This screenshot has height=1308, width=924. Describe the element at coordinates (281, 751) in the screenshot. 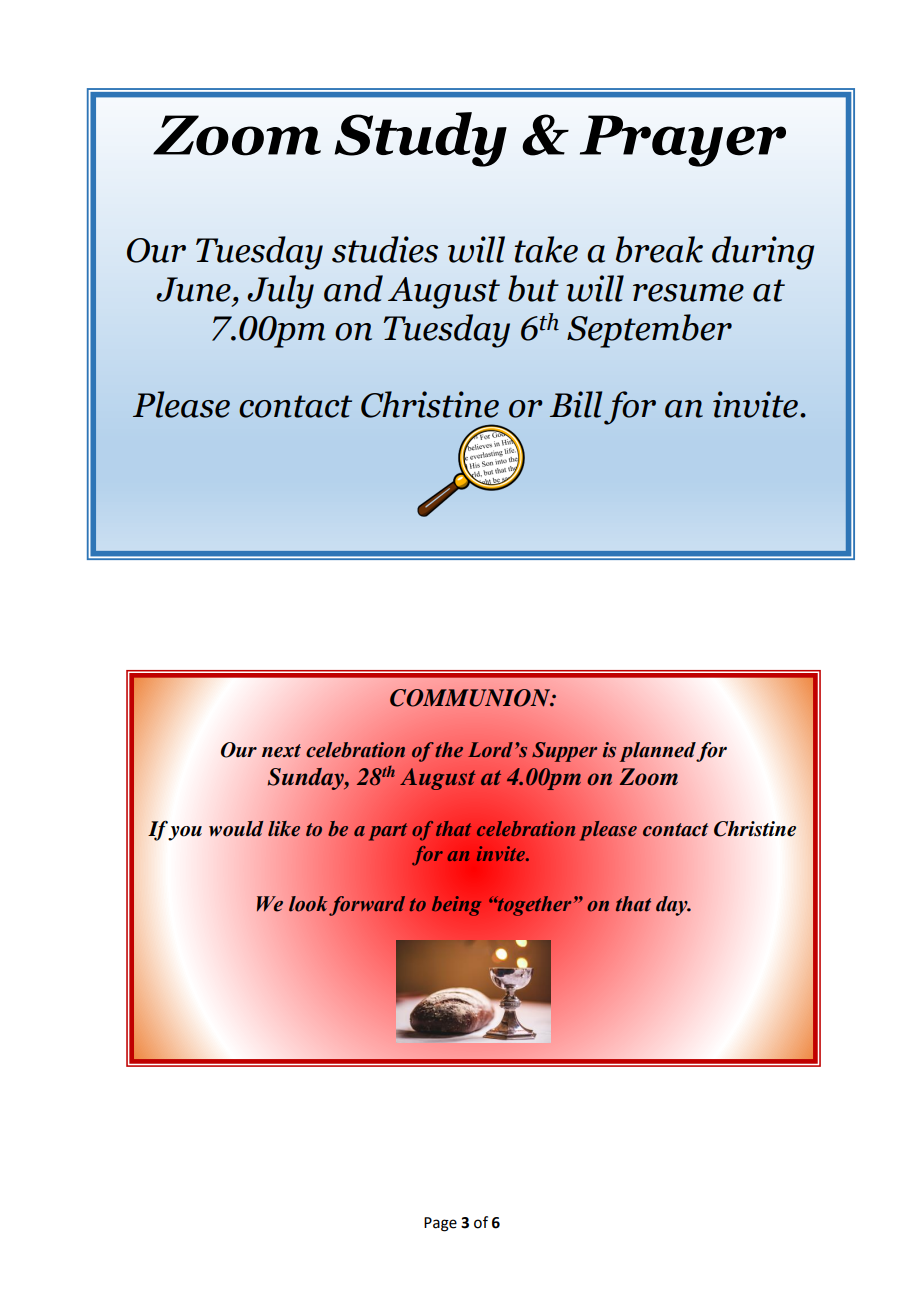

I see `next` at that location.
